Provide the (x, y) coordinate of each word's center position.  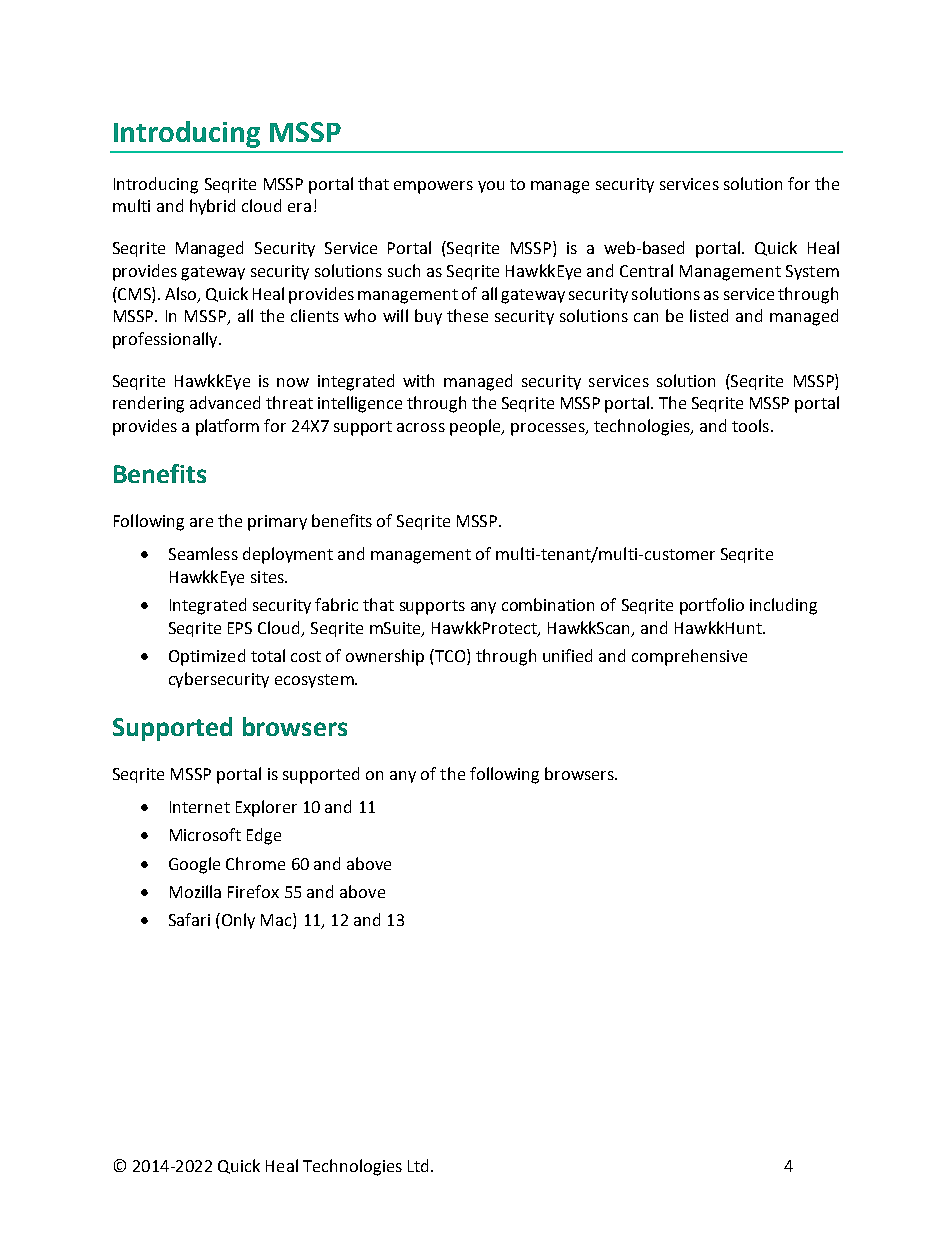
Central (646, 270)
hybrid (212, 207)
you (491, 187)
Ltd (420, 1165)
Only (237, 921)
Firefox (253, 891)
